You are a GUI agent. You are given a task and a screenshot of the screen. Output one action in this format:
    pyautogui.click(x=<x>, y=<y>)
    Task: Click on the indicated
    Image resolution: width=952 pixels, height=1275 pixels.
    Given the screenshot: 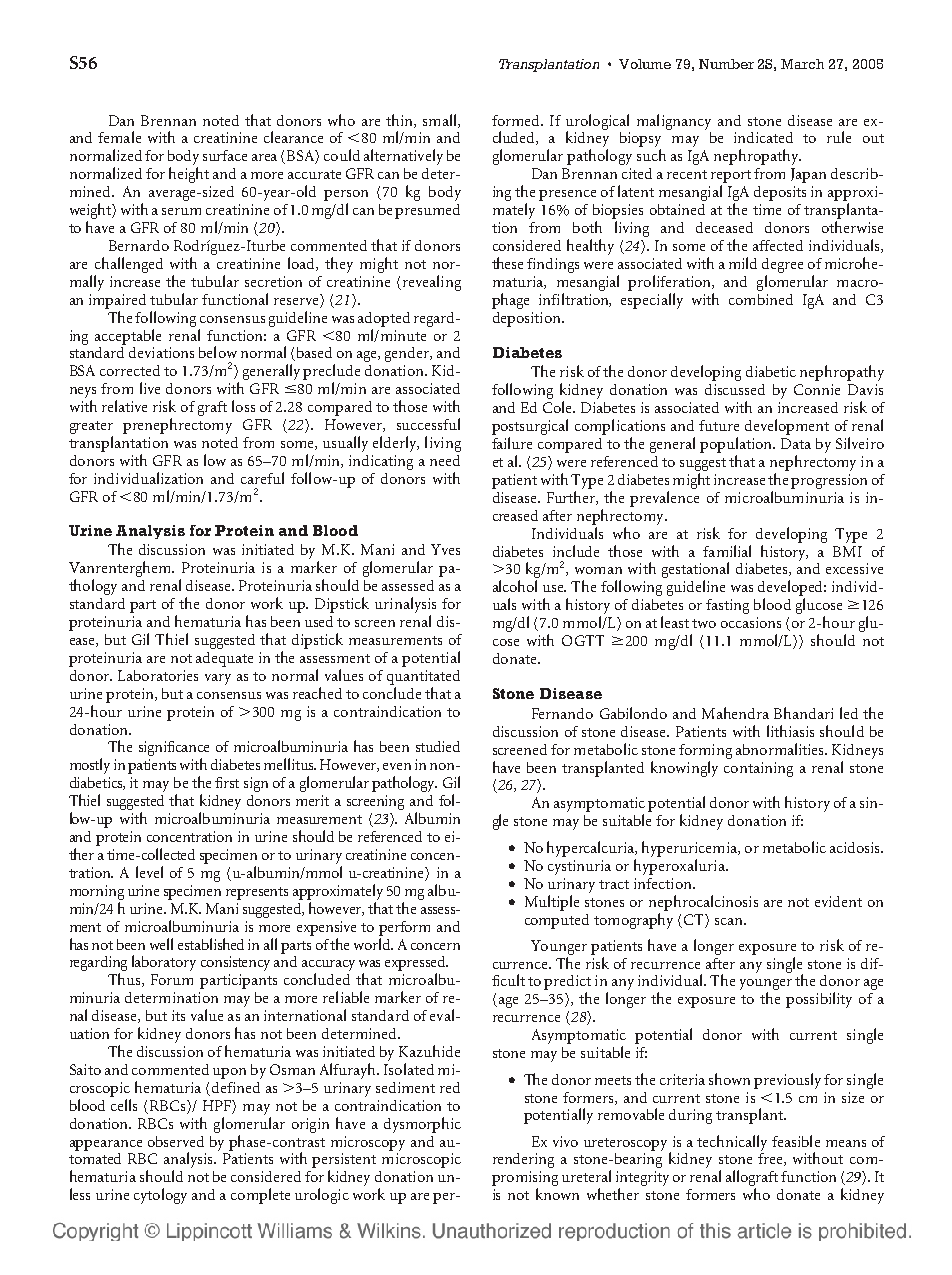 What is the action you would take?
    pyautogui.click(x=763, y=137)
